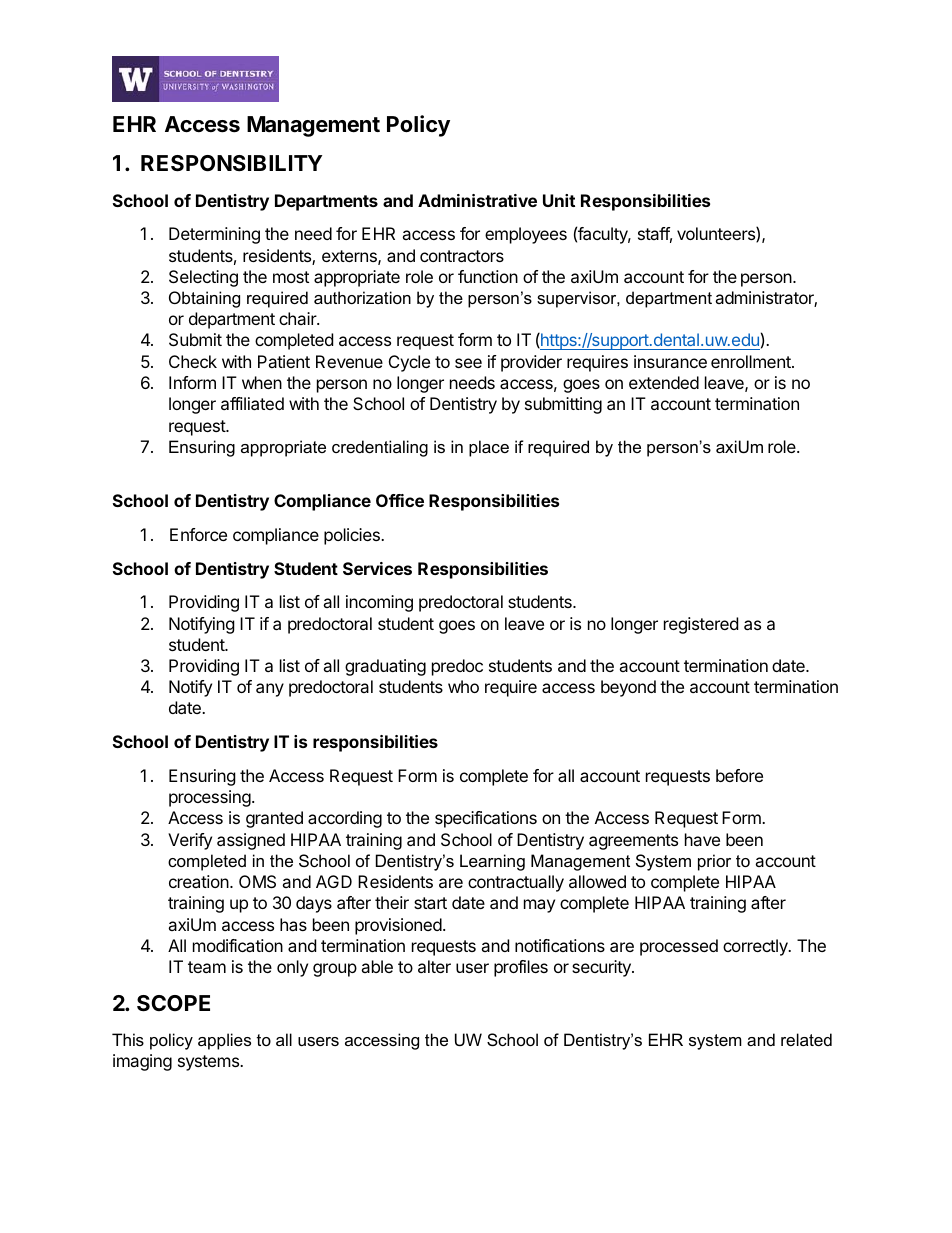 The width and height of the page is (952, 1233). What do you see at coordinates (224, 1041) in the page?
I see `applies` at bounding box center [224, 1041].
